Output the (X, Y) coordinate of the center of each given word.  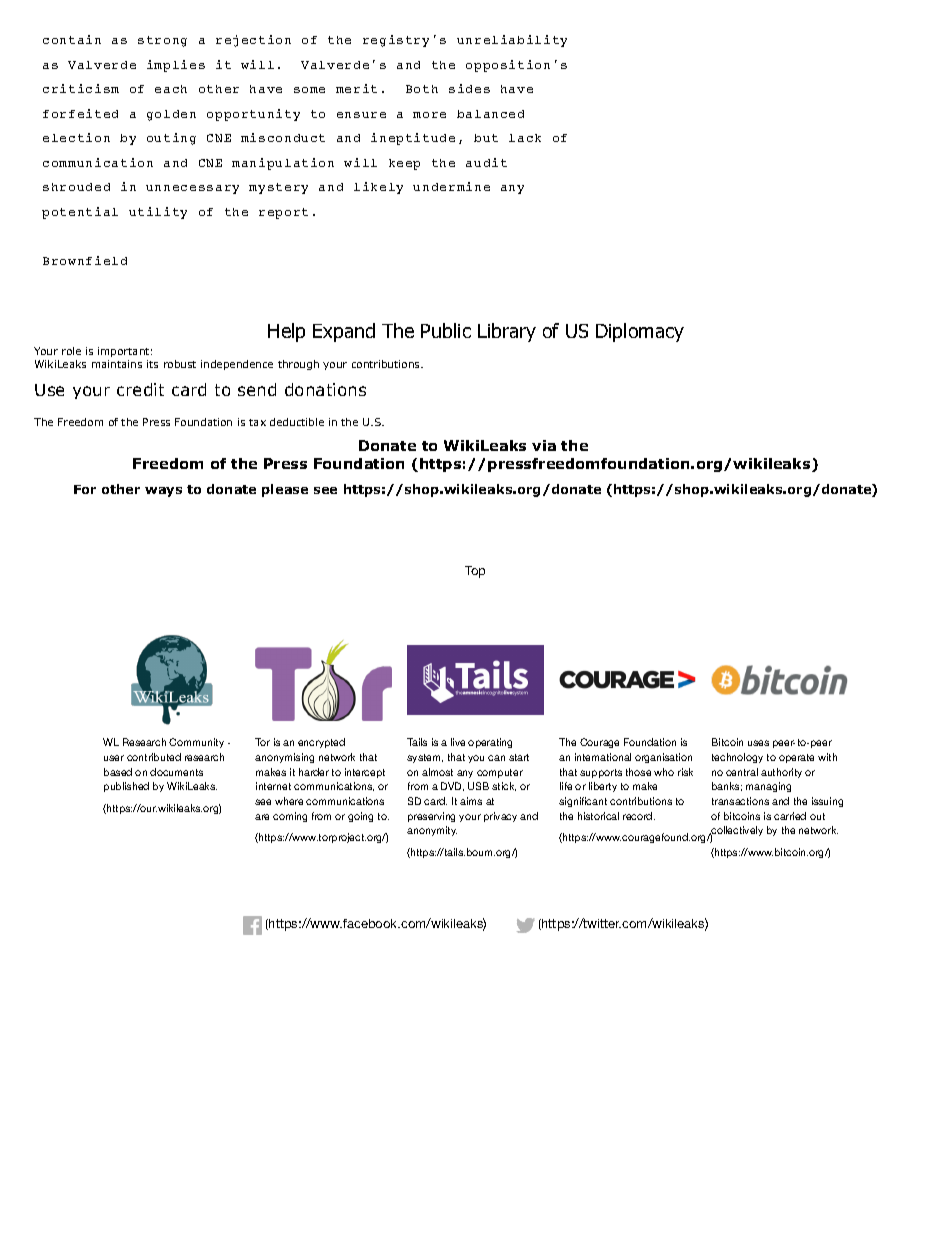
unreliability (512, 41)
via (544, 445)
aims (471, 801)
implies (176, 66)
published (126, 787)
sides (469, 88)
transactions (740, 801)
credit (140, 389)
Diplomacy (640, 332)
